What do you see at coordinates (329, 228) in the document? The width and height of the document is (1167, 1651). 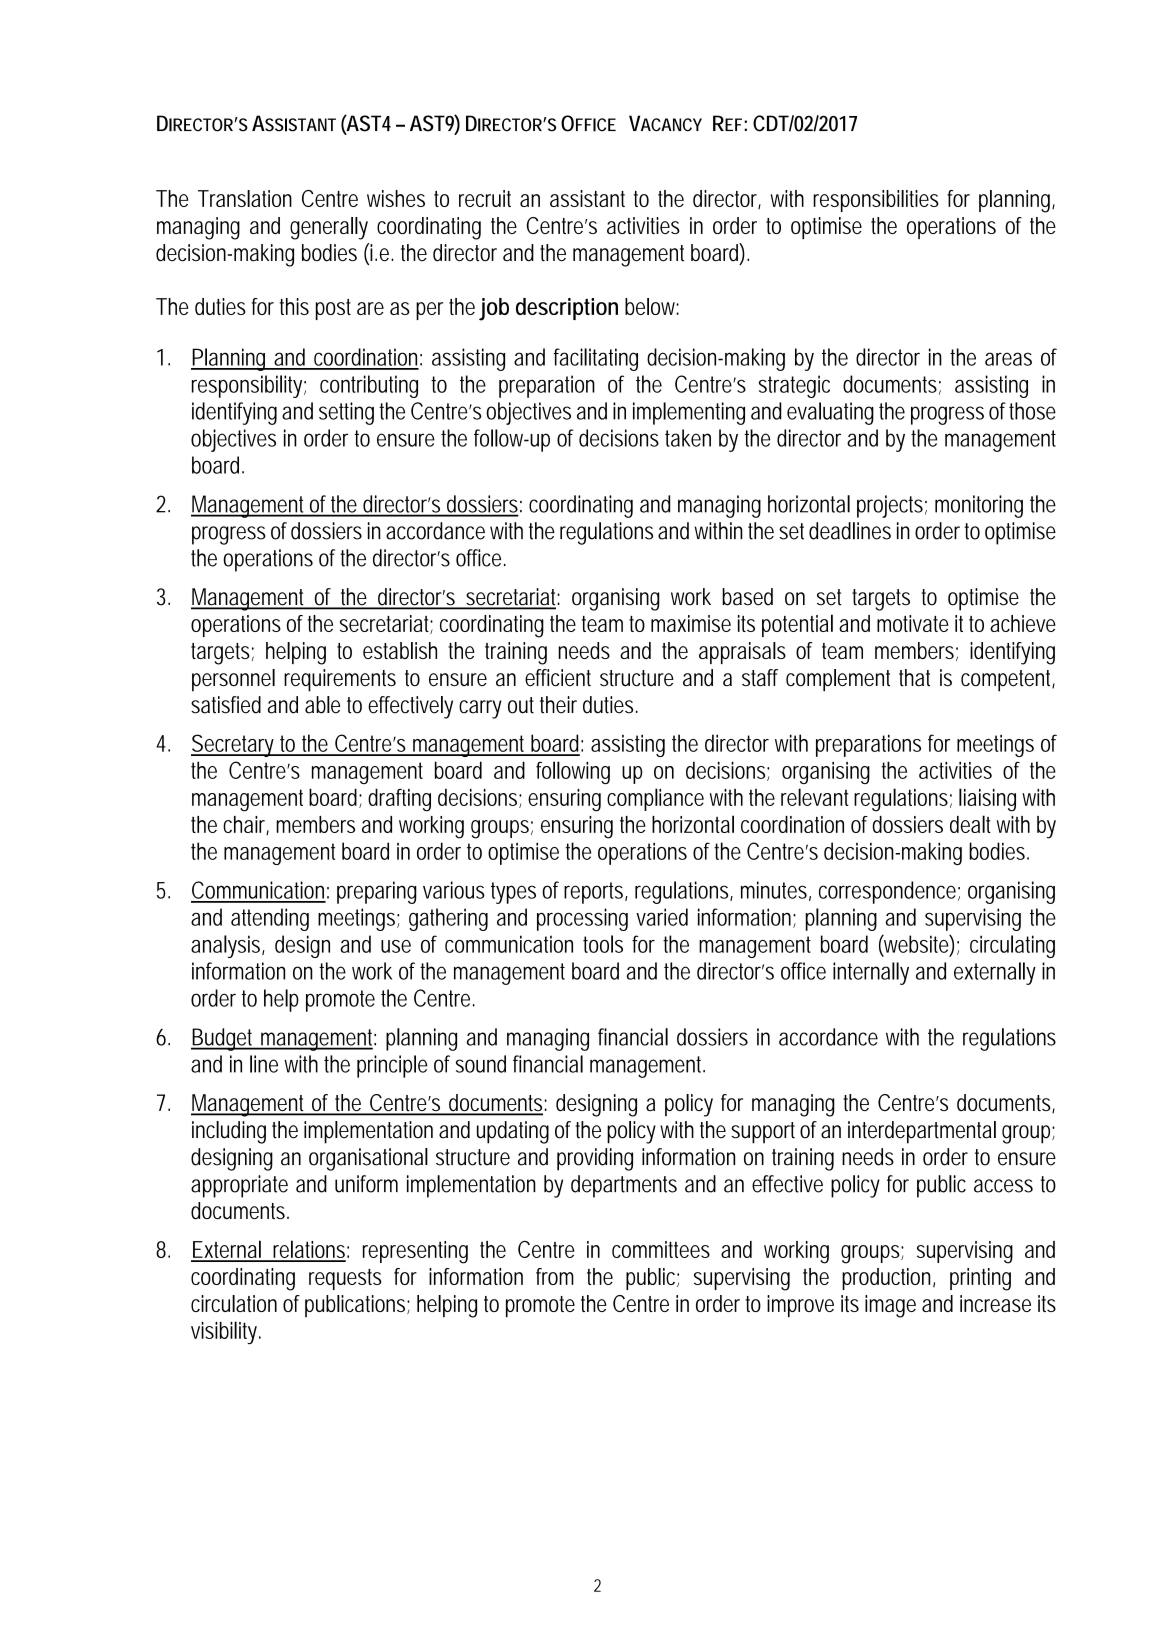 I see `generally` at bounding box center [329, 228].
